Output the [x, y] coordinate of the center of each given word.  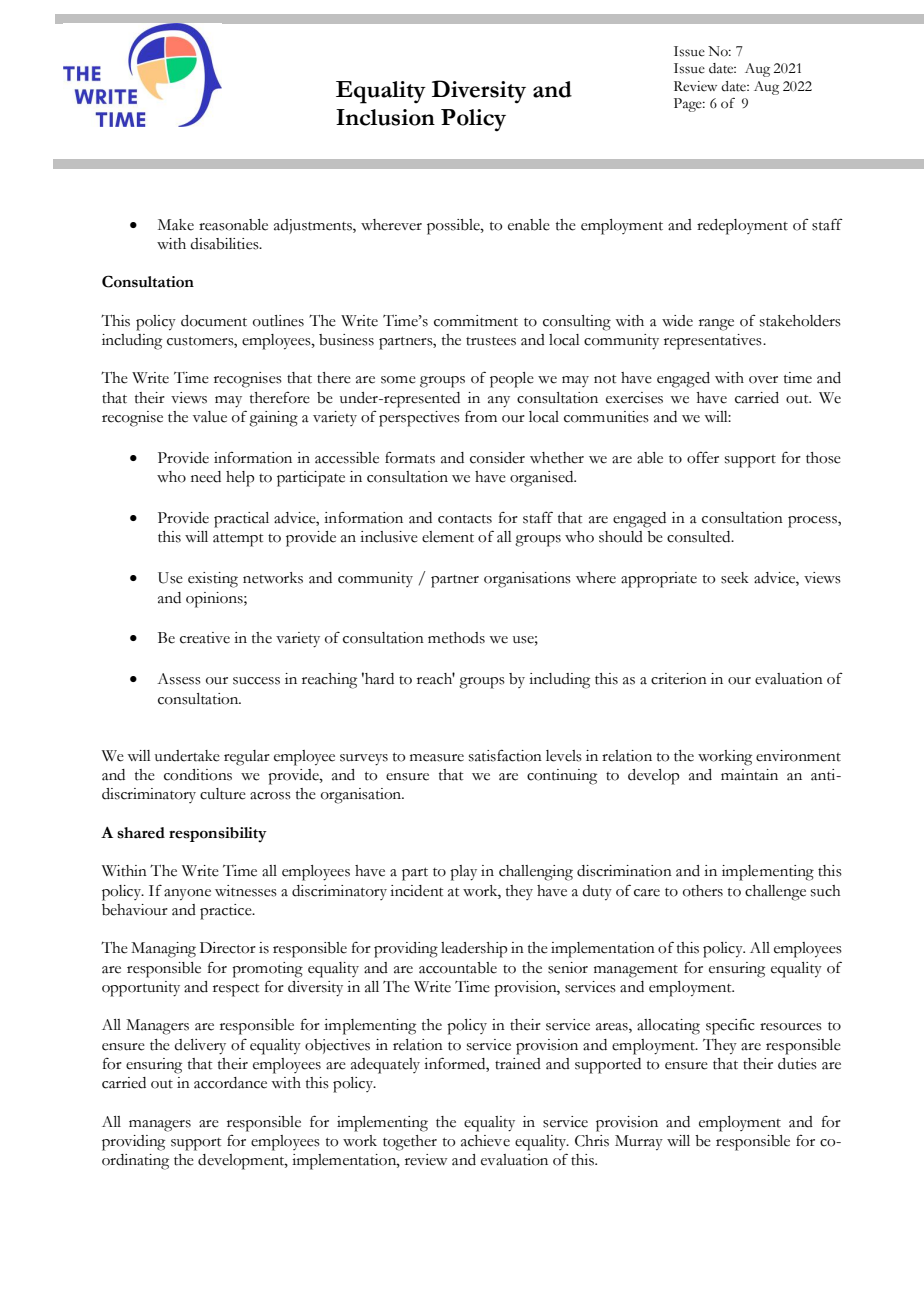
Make [176, 225]
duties [797, 1064]
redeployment [742, 227]
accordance [230, 1083]
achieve [485, 1141]
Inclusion [385, 117]
